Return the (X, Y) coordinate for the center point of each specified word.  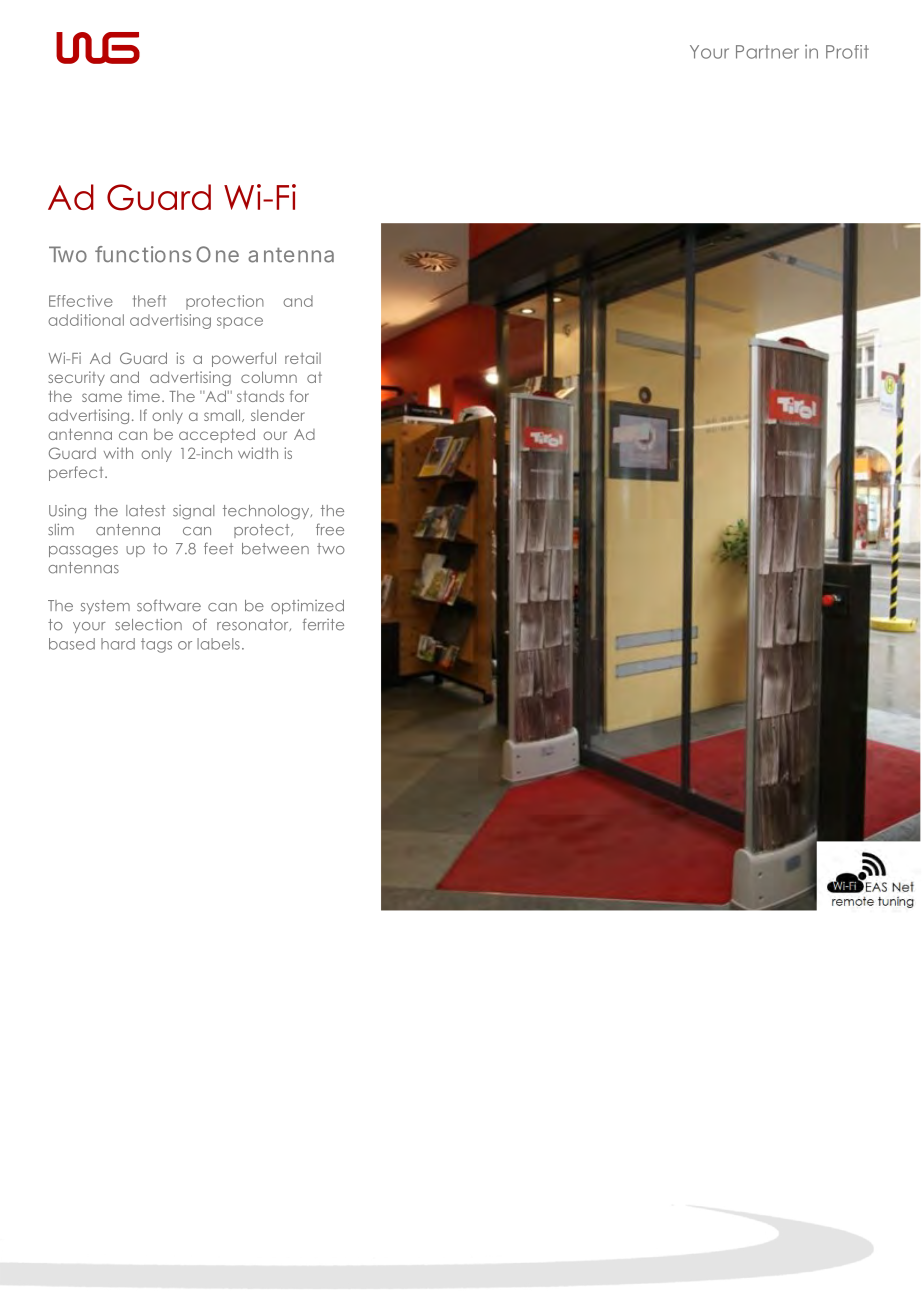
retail (303, 358)
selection (148, 624)
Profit (847, 52)
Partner (767, 52)
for (299, 396)
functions (143, 254)
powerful (244, 359)
